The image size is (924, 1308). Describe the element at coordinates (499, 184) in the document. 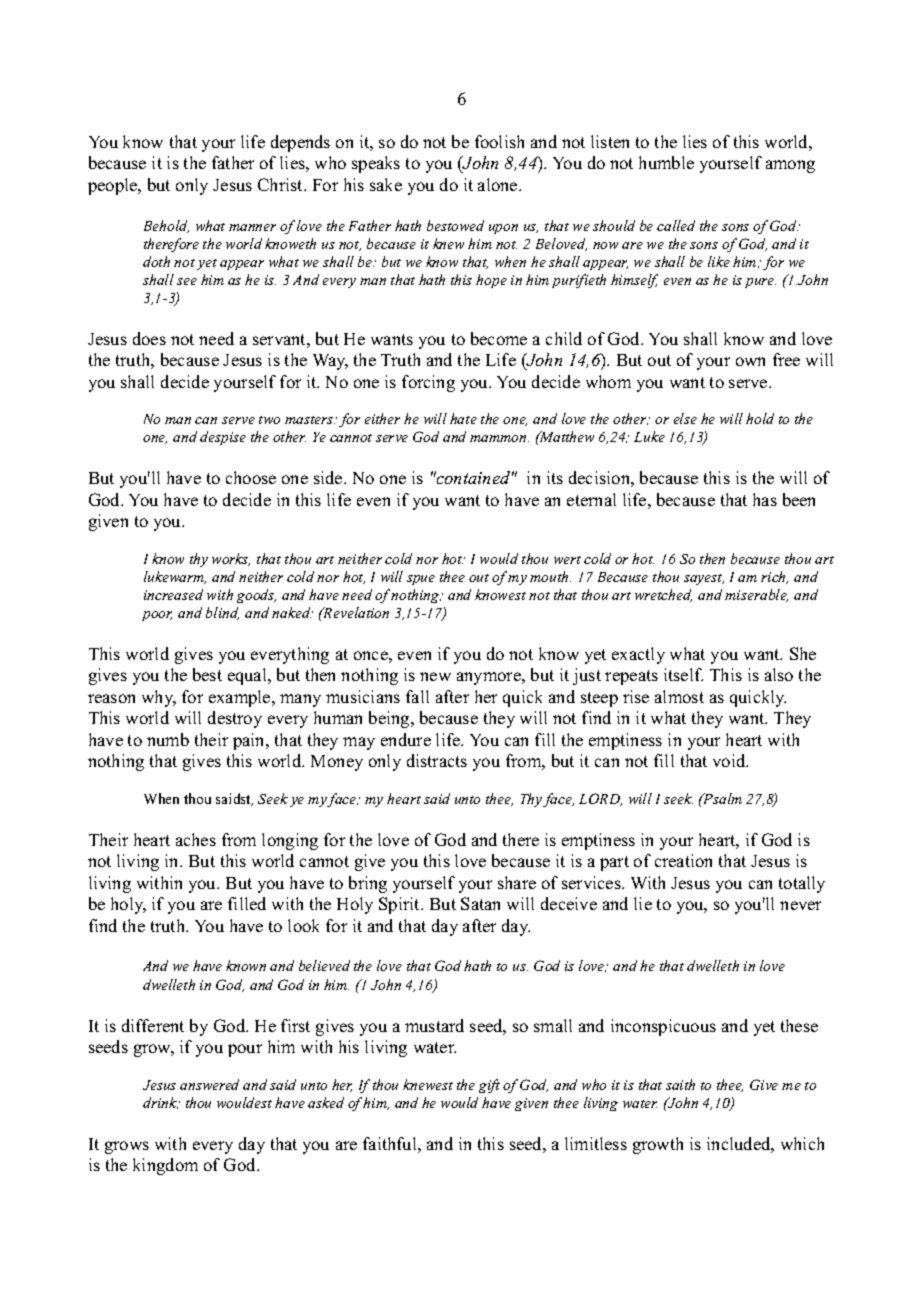

I see `alone` at that location.
